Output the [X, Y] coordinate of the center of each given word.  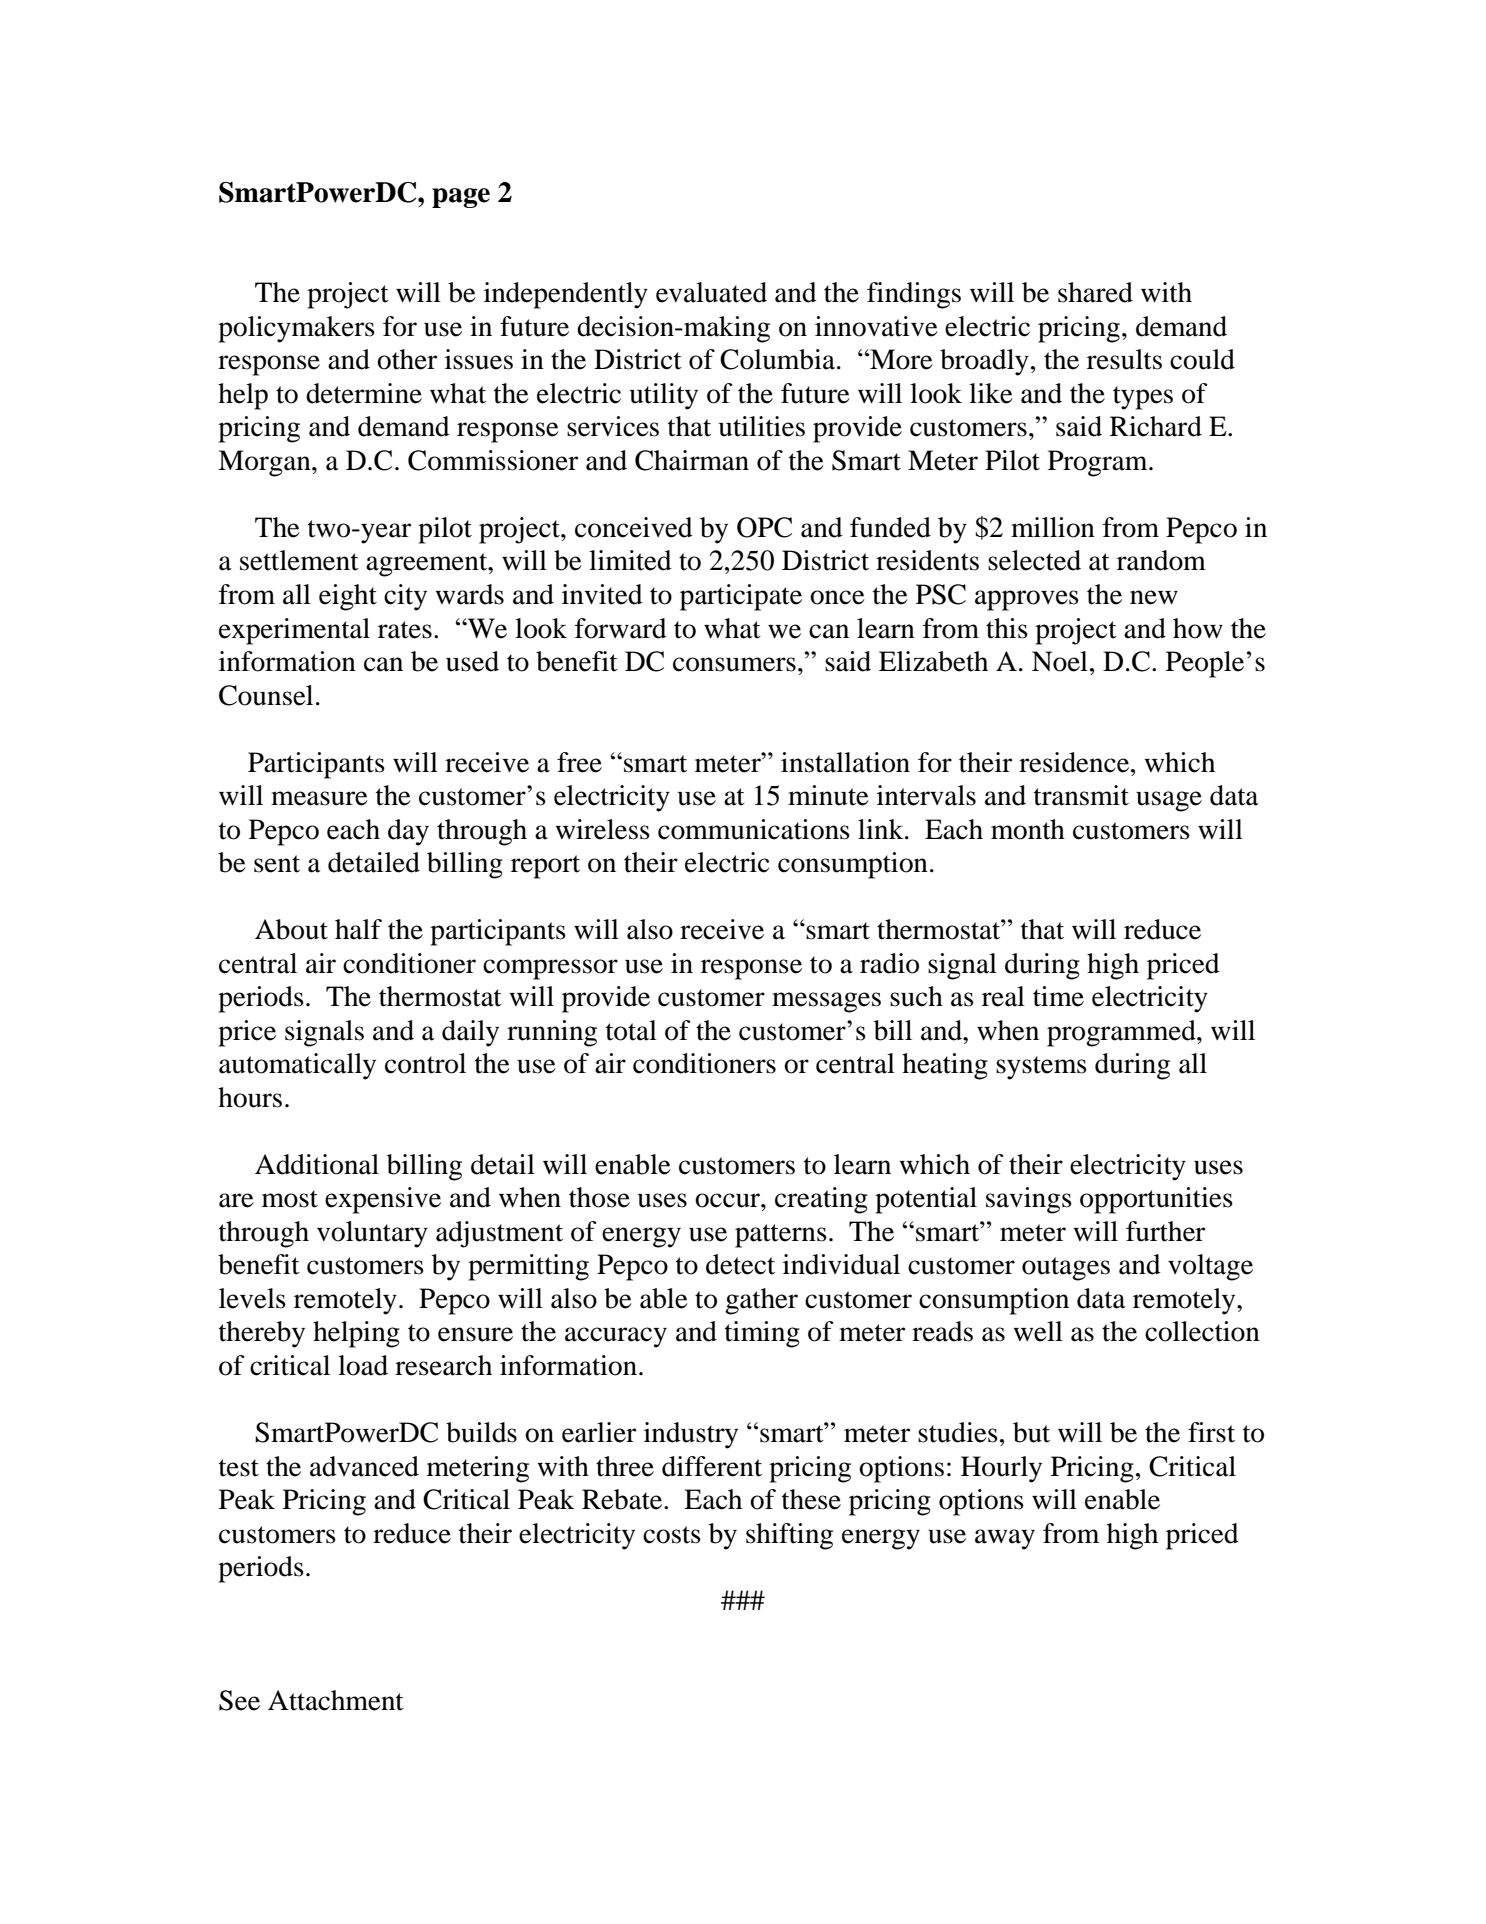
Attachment [336, 1700]
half [358, 929]
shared [1095, 292]
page [461, 198]
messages [826, 1002]
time [1058, 996]
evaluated [711, 292]
